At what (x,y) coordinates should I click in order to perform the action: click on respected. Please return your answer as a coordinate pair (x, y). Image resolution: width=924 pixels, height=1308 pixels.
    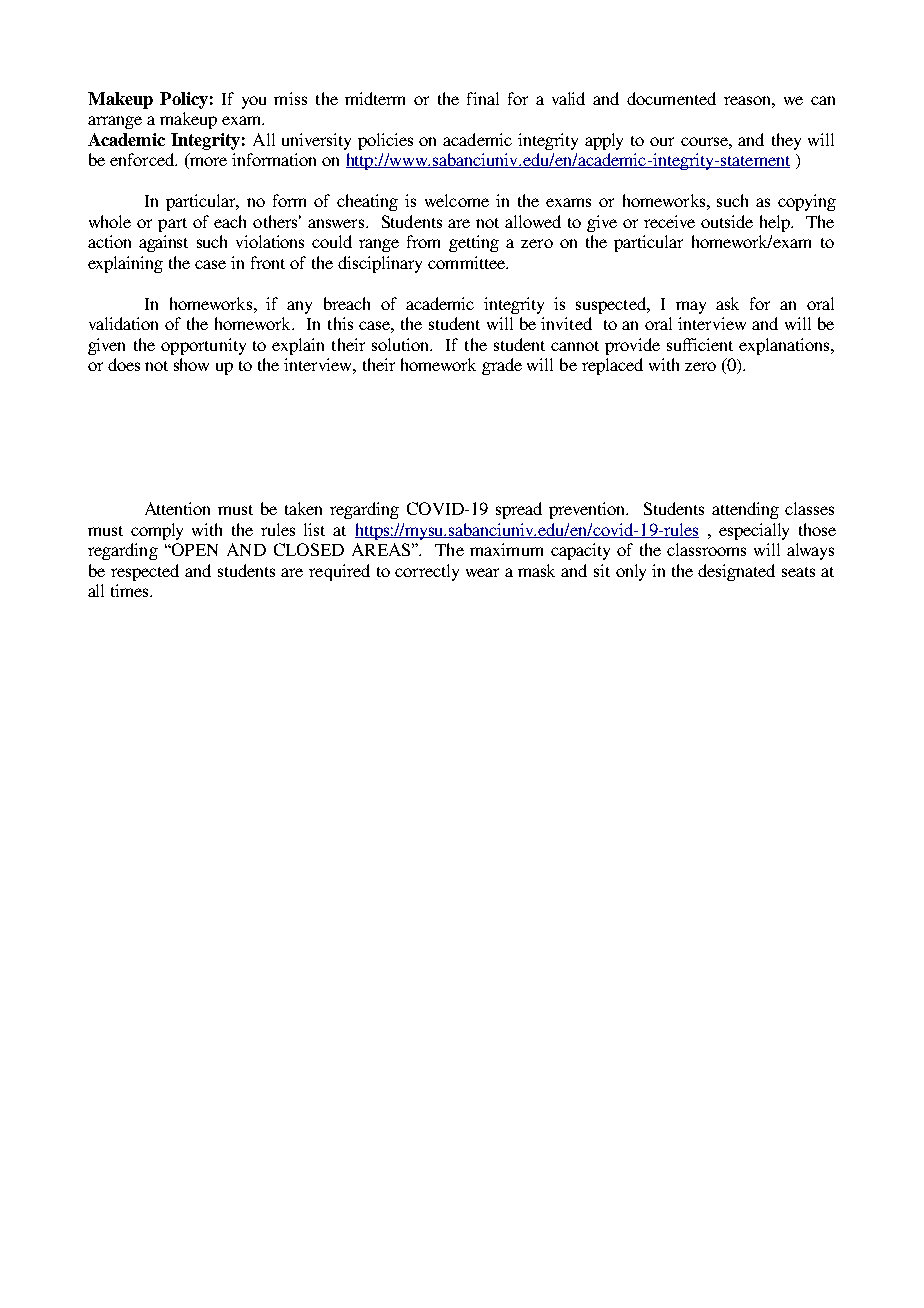
    Looking at the image, I should click on (145, 572).
